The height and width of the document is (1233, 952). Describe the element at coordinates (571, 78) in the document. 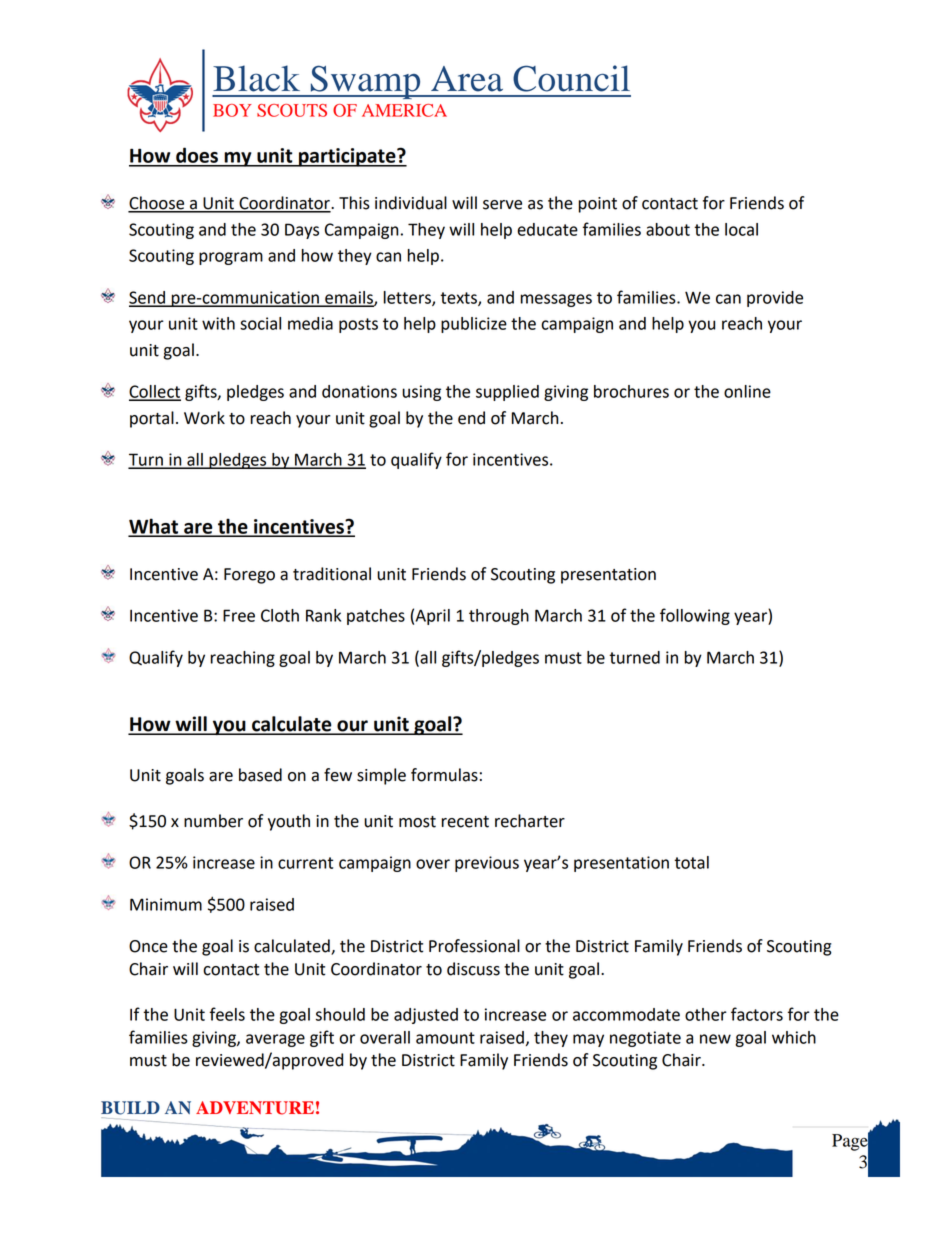

I see `Council` at that location.
